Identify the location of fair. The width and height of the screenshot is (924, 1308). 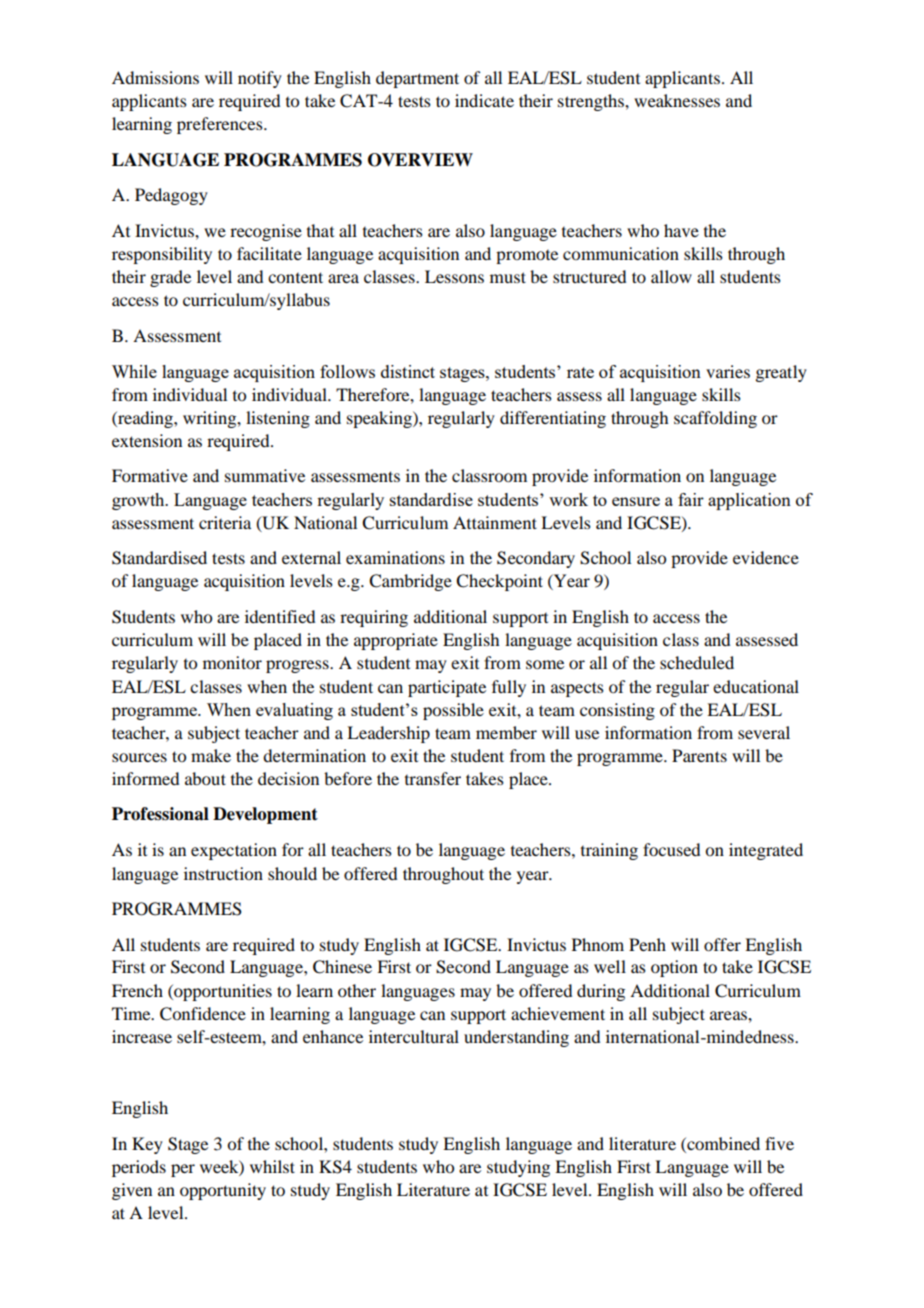
(691, 499).
